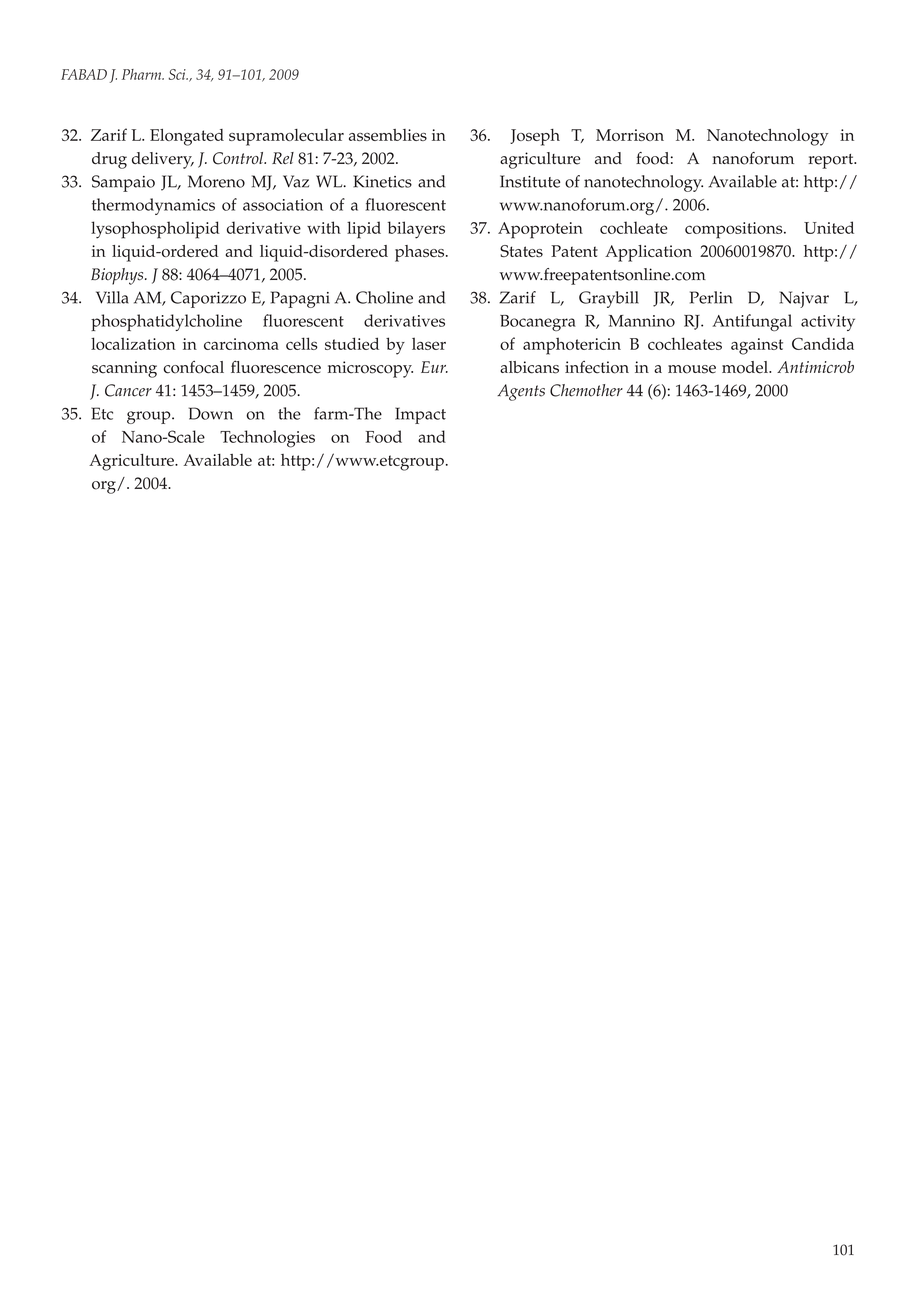  Describe the element at coordinates (586, 390) in the image. I see `Chemother` at that location.
